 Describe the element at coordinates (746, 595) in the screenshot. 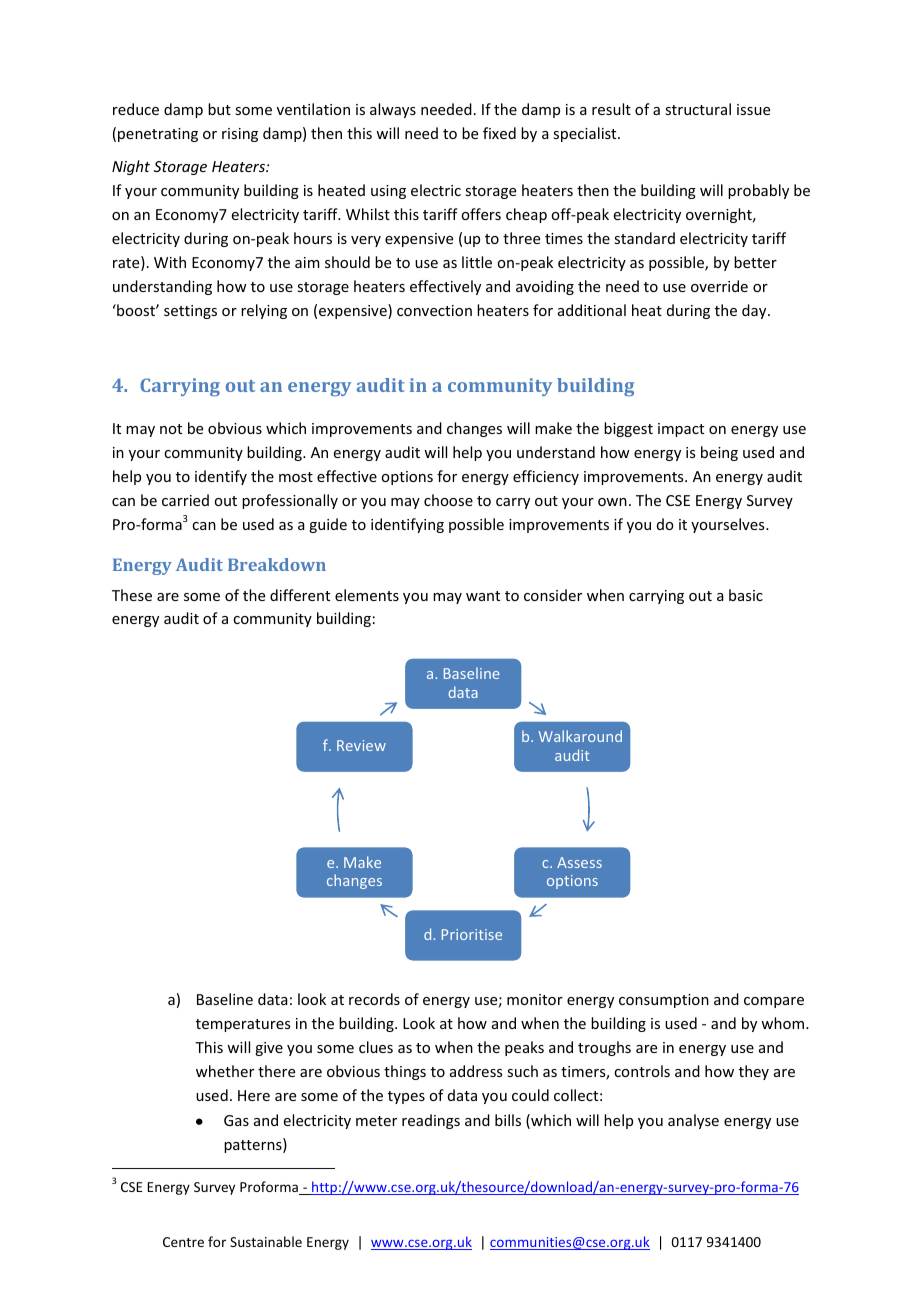

I see `basic` at that location.
